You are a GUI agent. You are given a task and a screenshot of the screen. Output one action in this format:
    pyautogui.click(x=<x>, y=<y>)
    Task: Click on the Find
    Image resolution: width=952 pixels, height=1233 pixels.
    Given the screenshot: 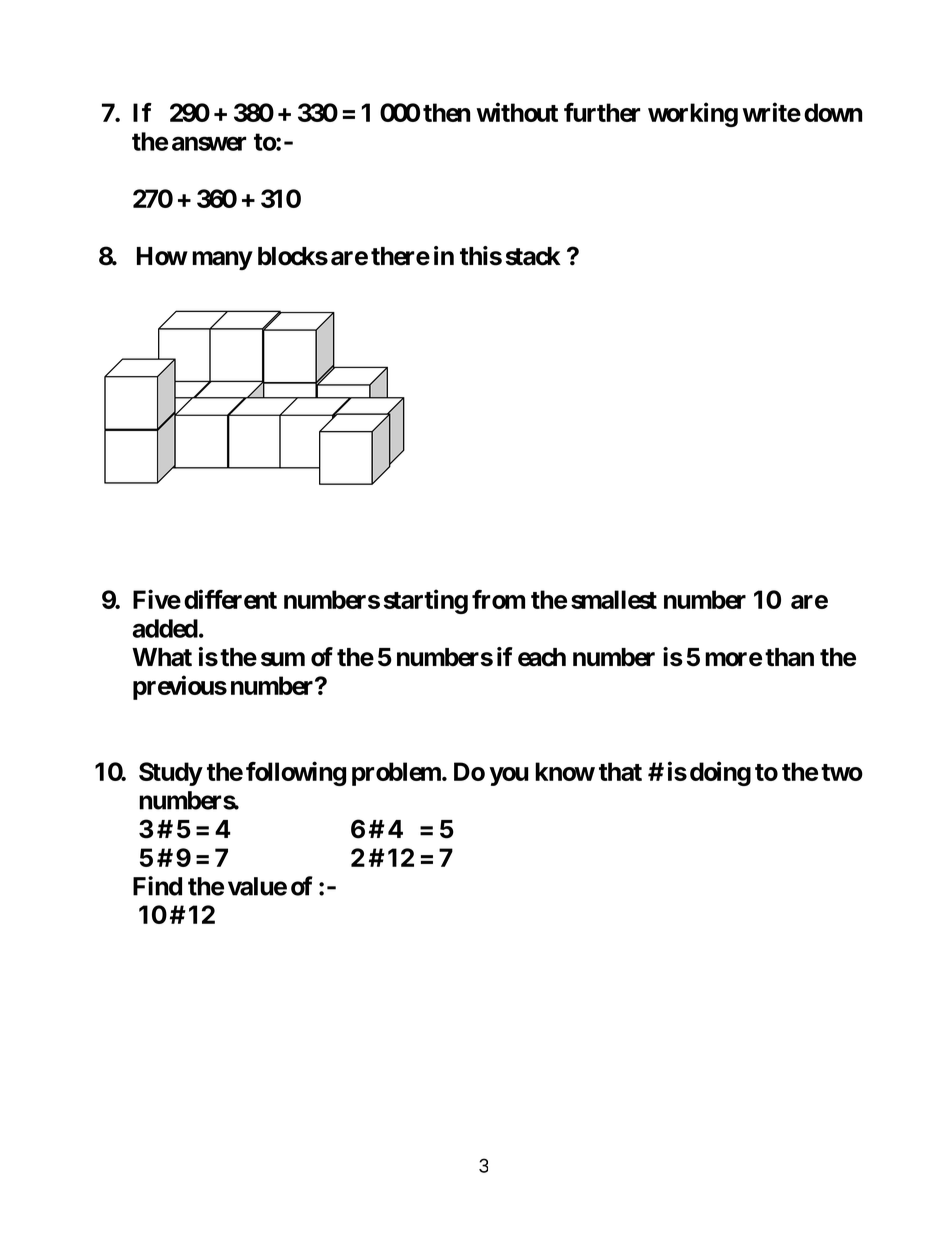 What is the action you would take?
    pyautogui.click(x=157, y=886)
